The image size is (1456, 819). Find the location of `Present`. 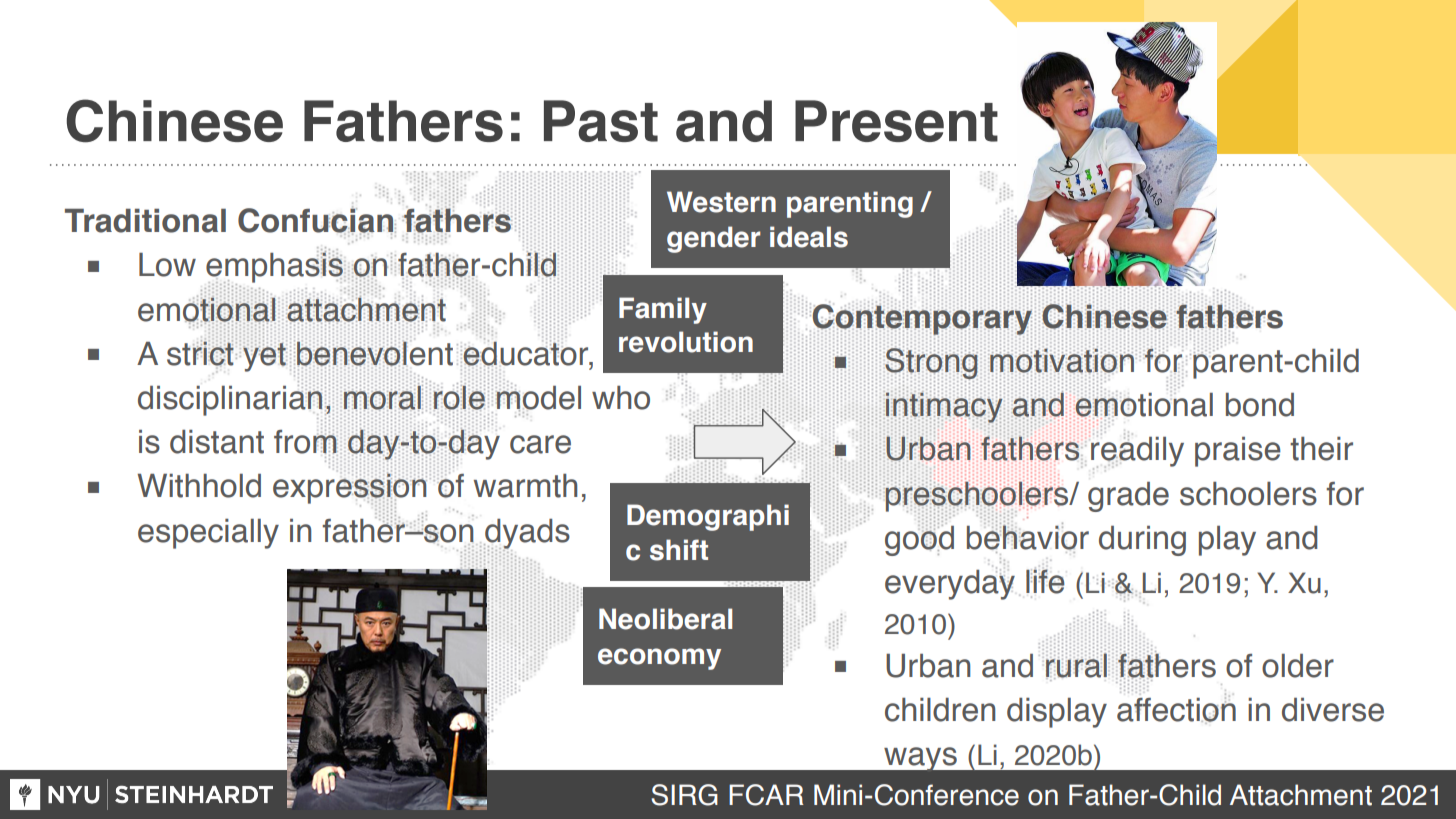

Present is located at coordinates (896, 121).
